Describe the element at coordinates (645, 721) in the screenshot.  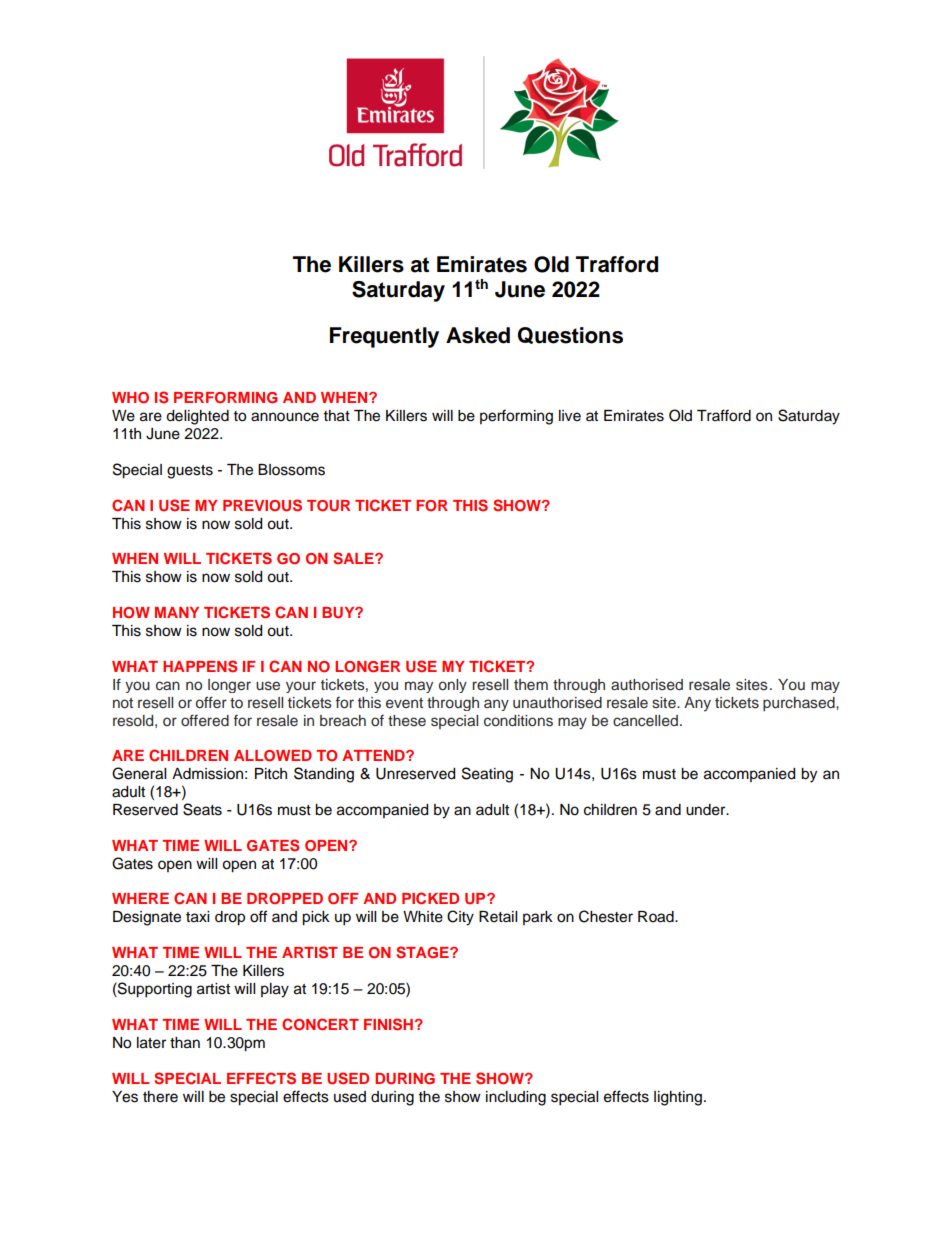
I see `cancelled` at that location.
